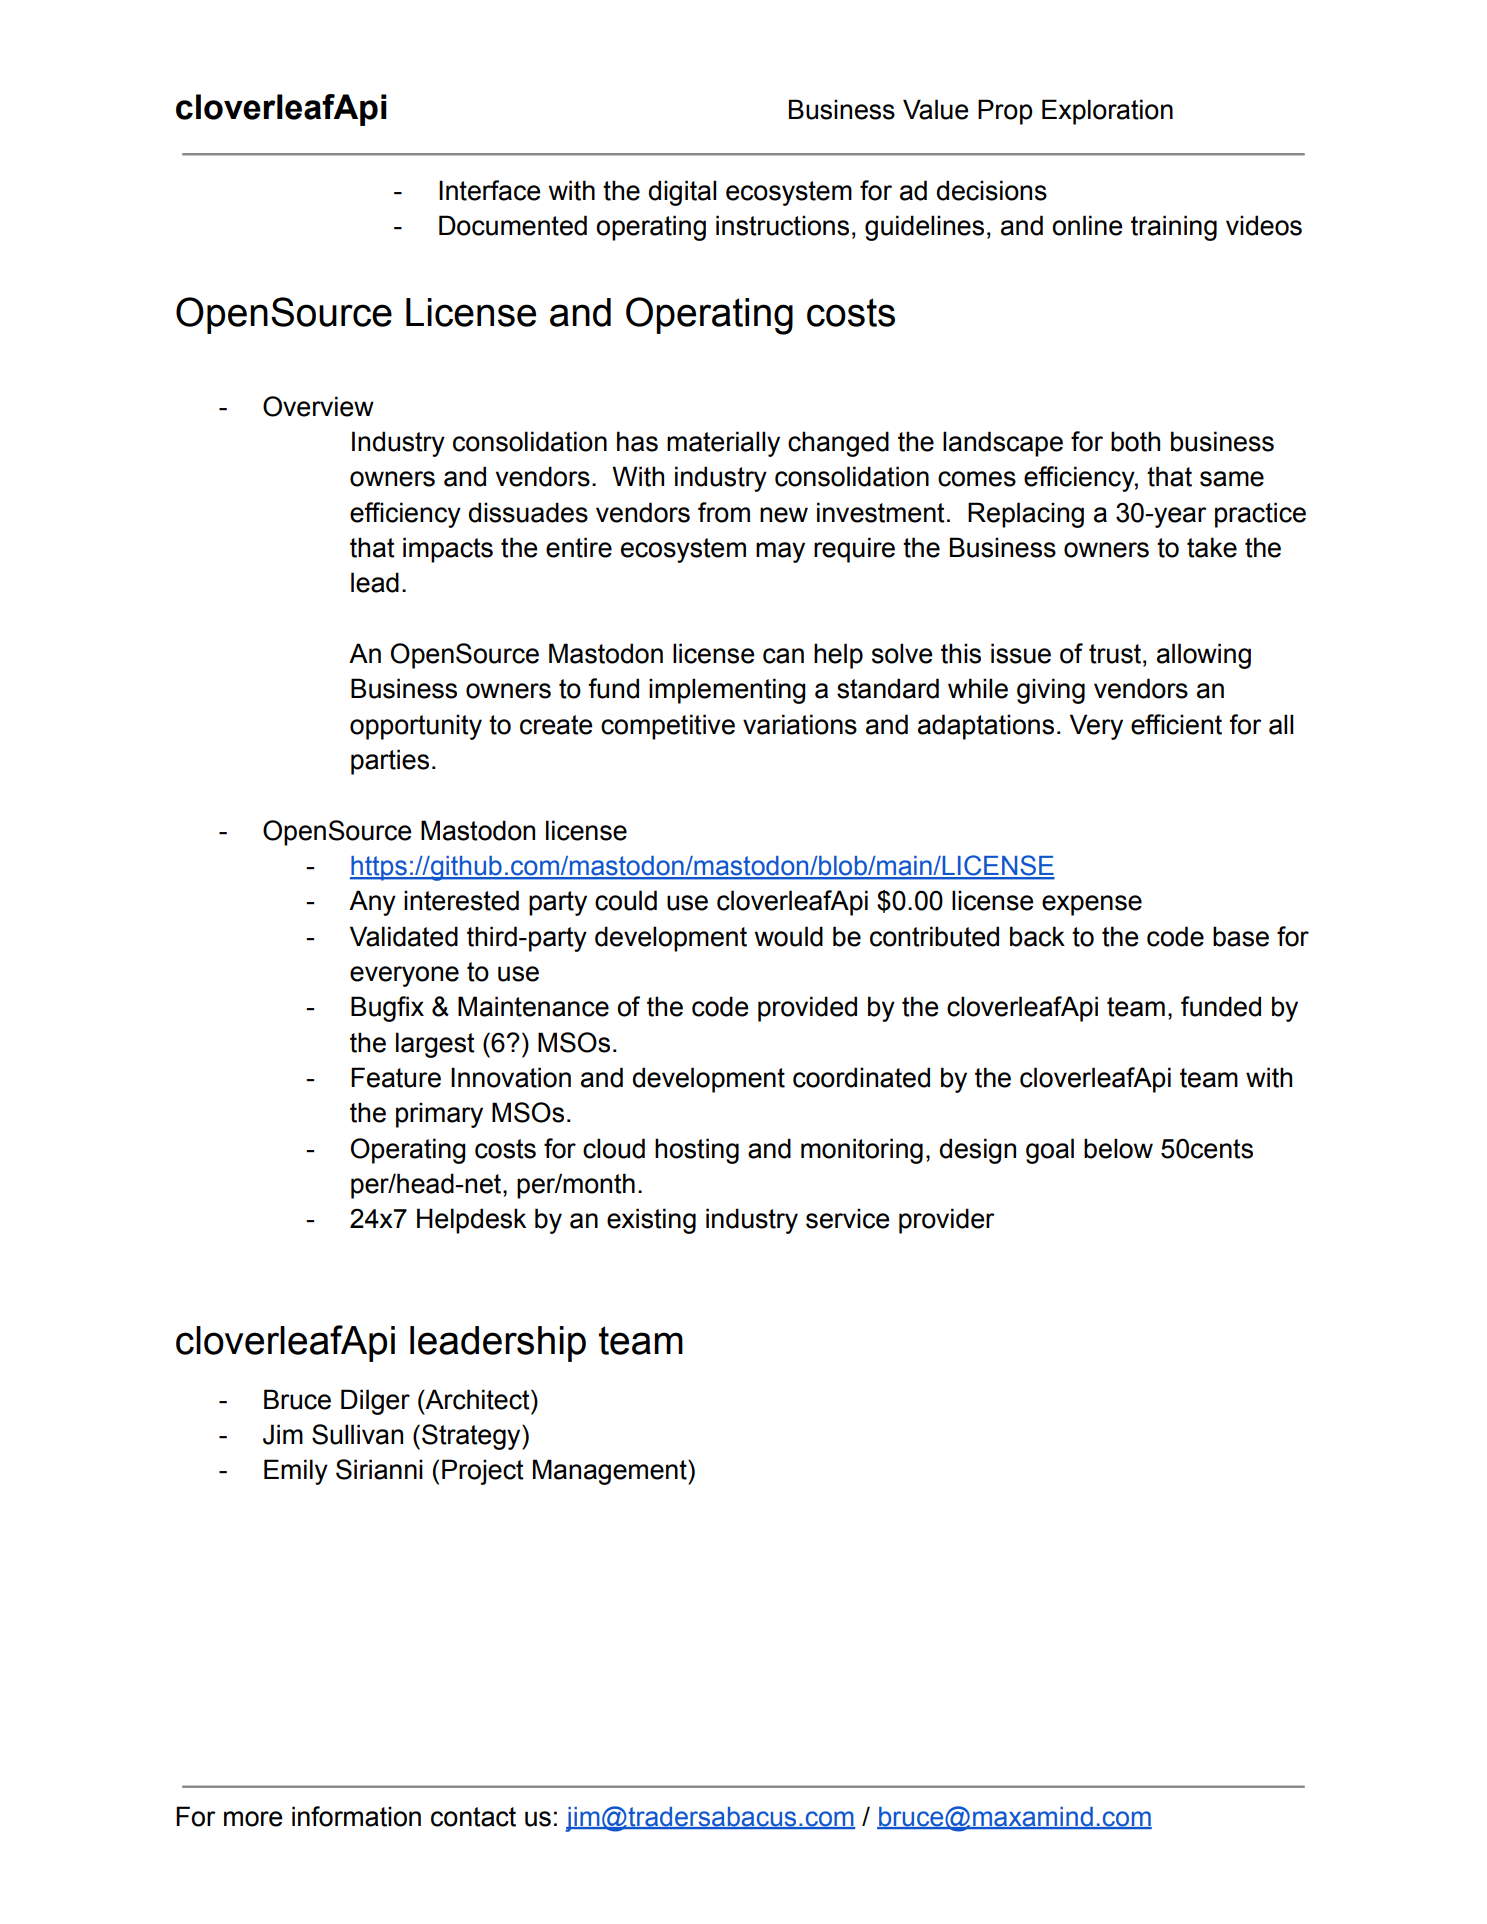 The width and height of the page is (1487, 1924). I want to click on would, so click(789, 936).
